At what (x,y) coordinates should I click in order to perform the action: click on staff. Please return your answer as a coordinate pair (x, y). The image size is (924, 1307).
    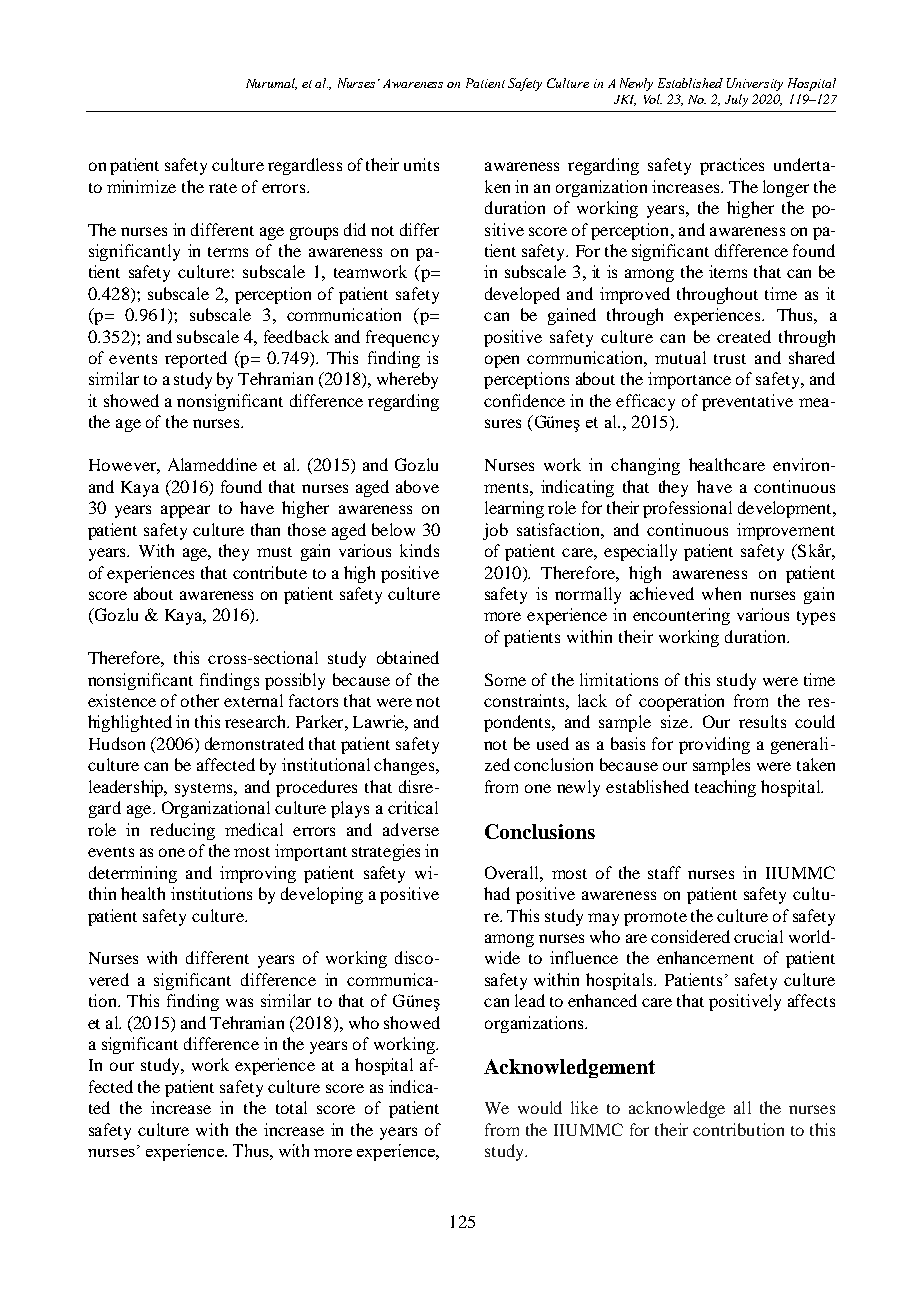
    Looking at the image, I should click on (664, 872).
